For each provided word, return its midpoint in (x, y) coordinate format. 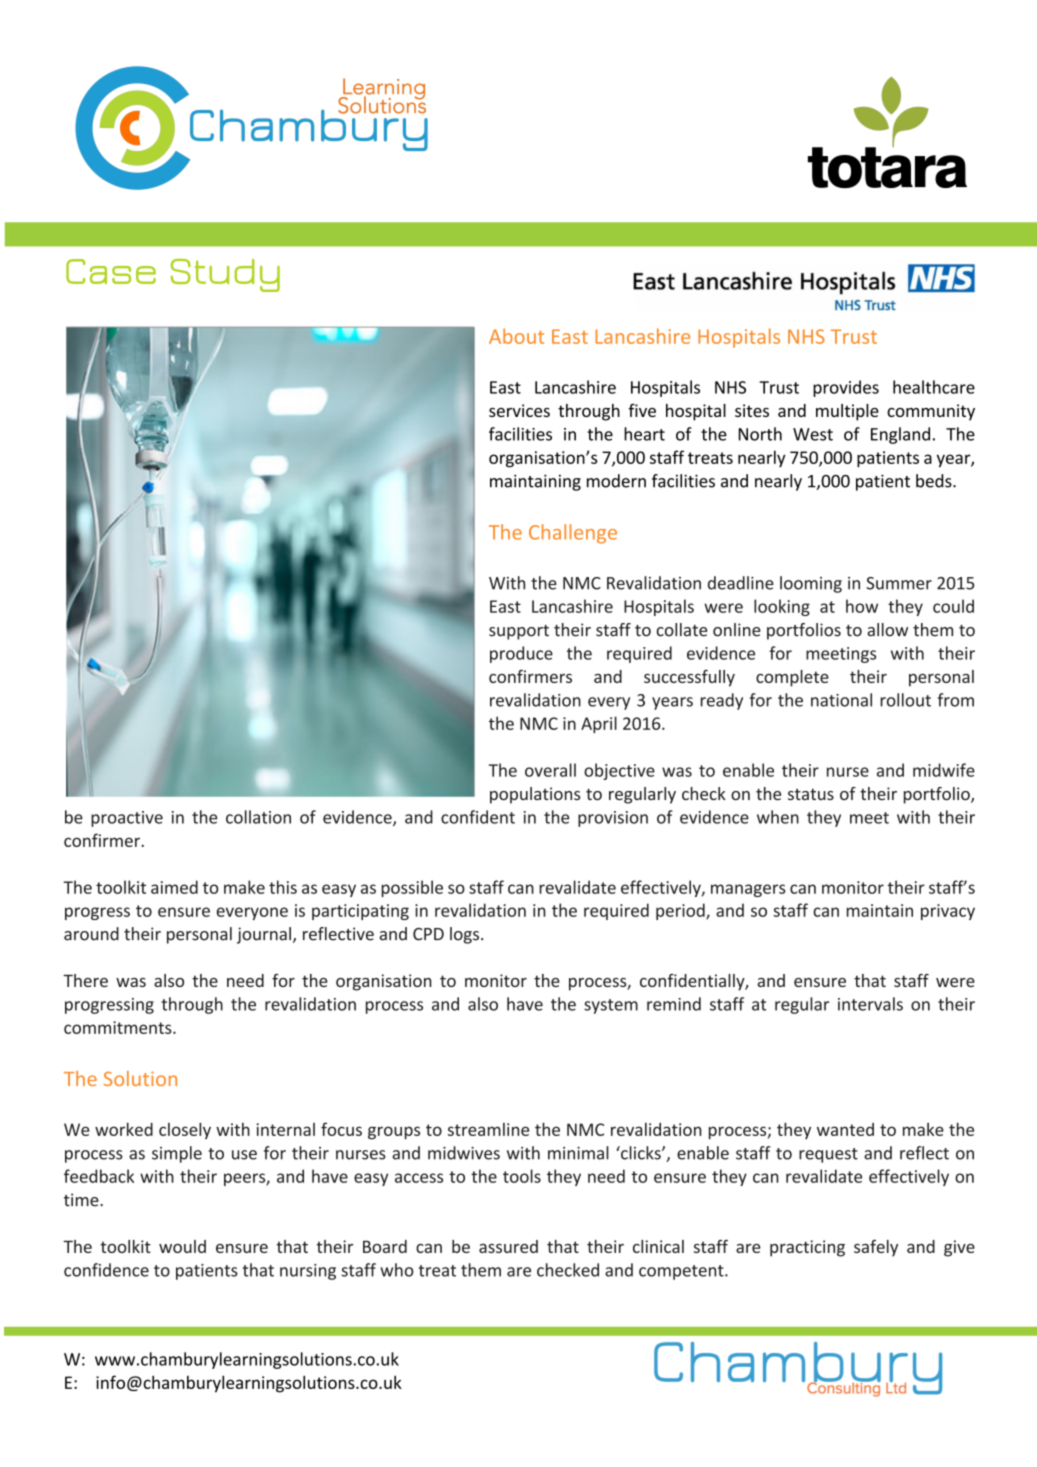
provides (846, 388)
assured (508, 1246)
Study (225, 275)
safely (876, 1248)
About (516, 336)
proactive (127, 819)
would (182, 1246)
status (811, 794)
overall (550, 770)
